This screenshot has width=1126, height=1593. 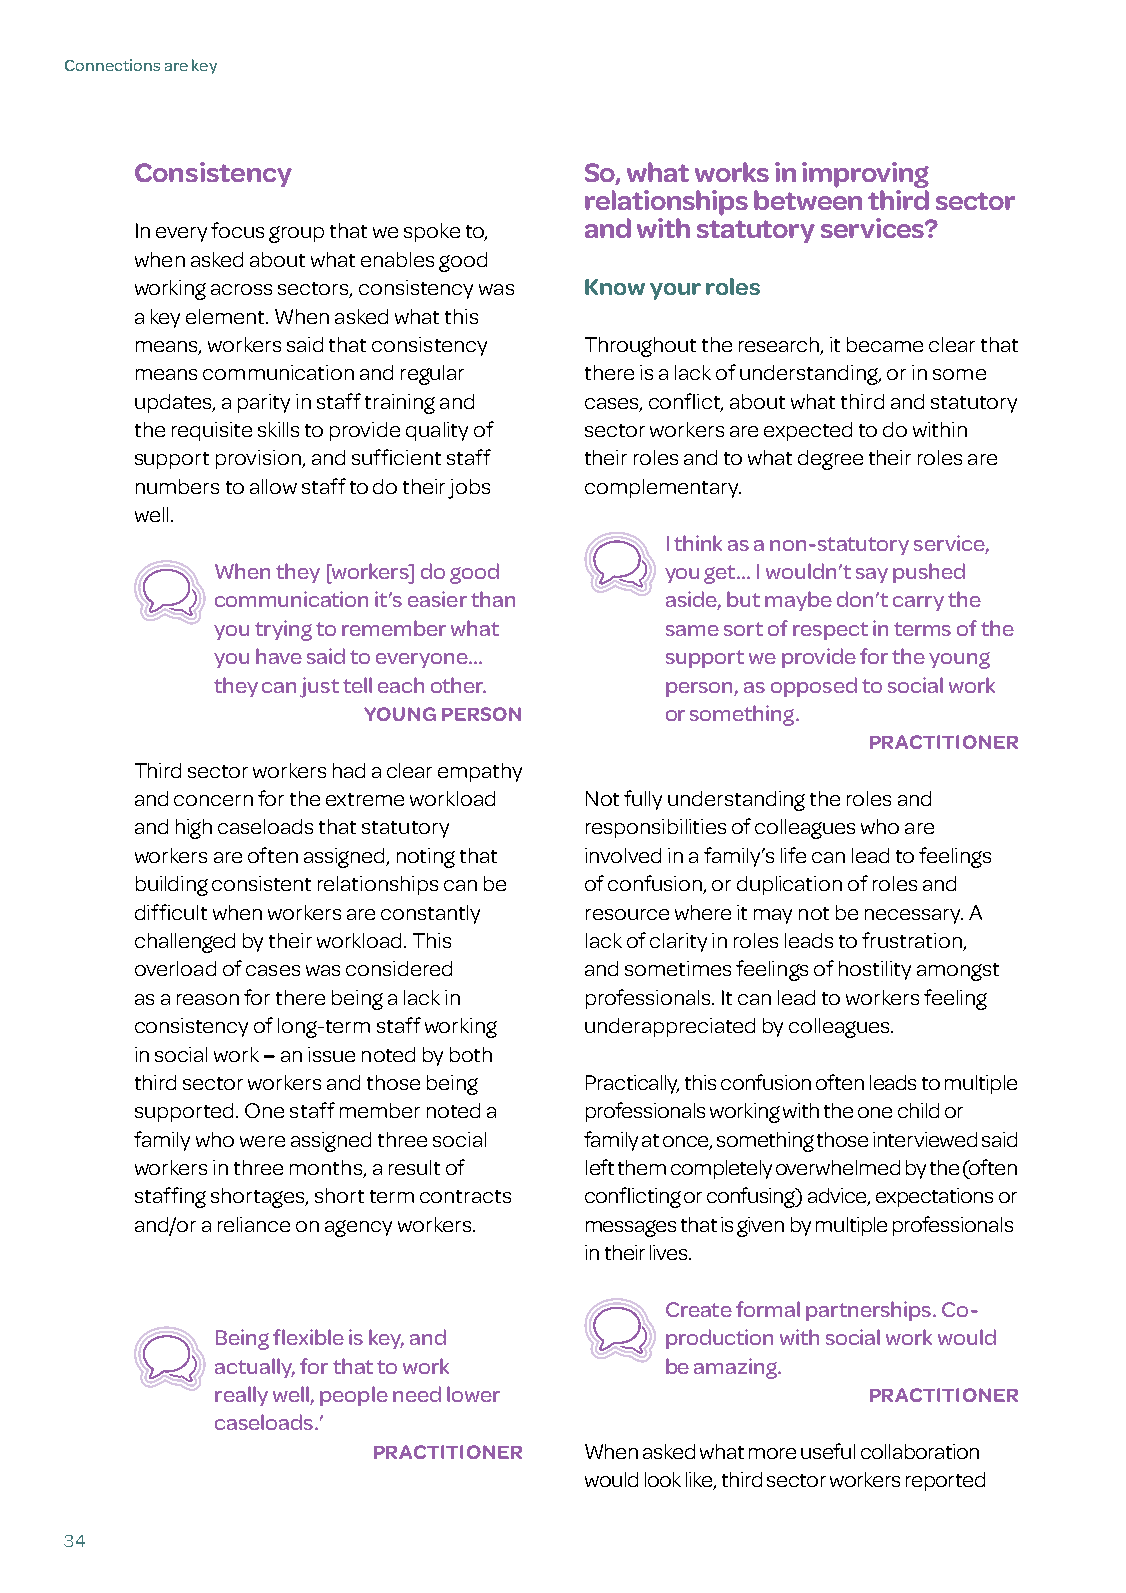 I want to click on than, so click(x=493, y=599).
